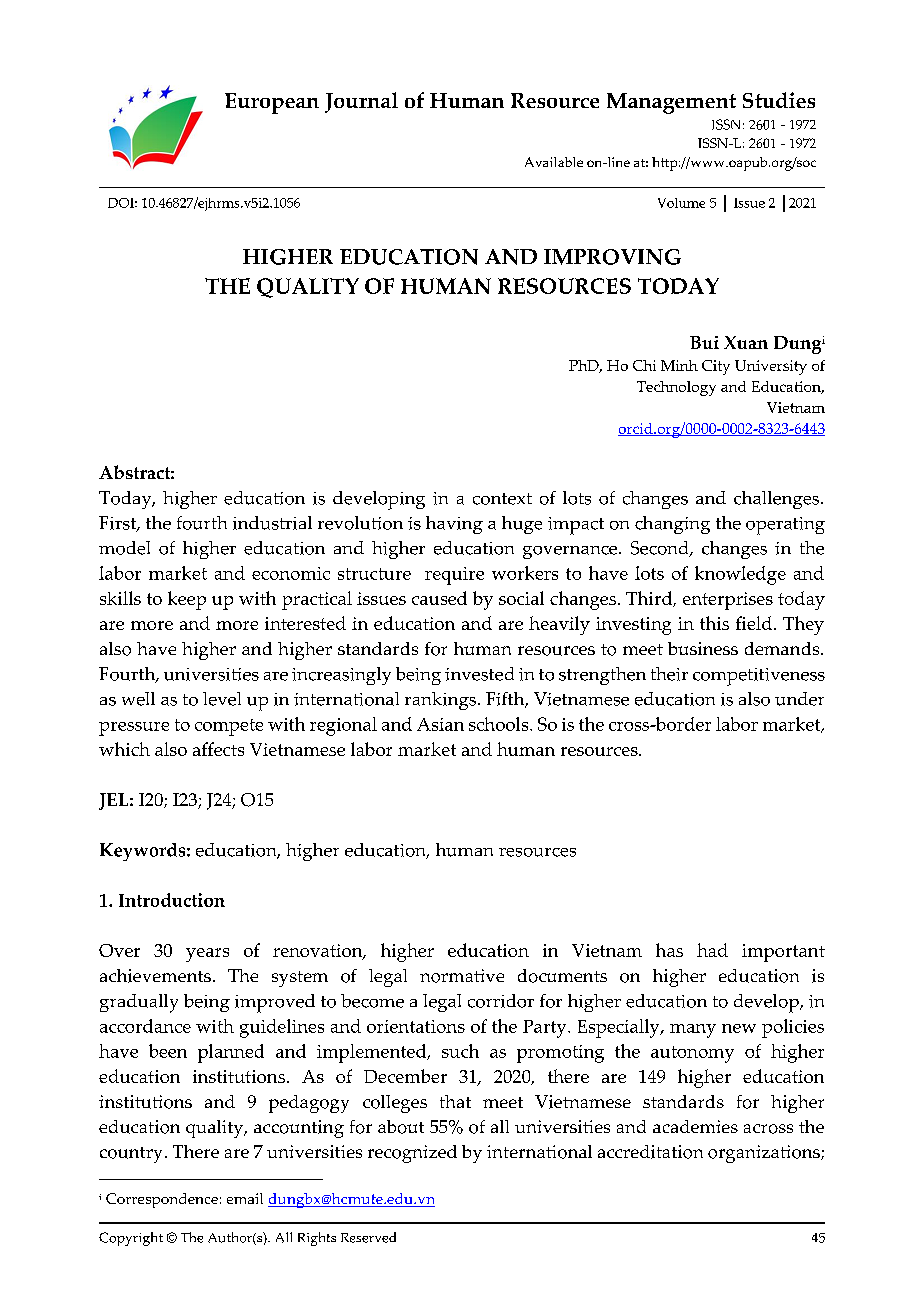 The height and width of the screenshot is (1308, 924). What do you see at coordinates (712, 950) in the screenshot?
I see `had` at bounding box center [712, 950].
